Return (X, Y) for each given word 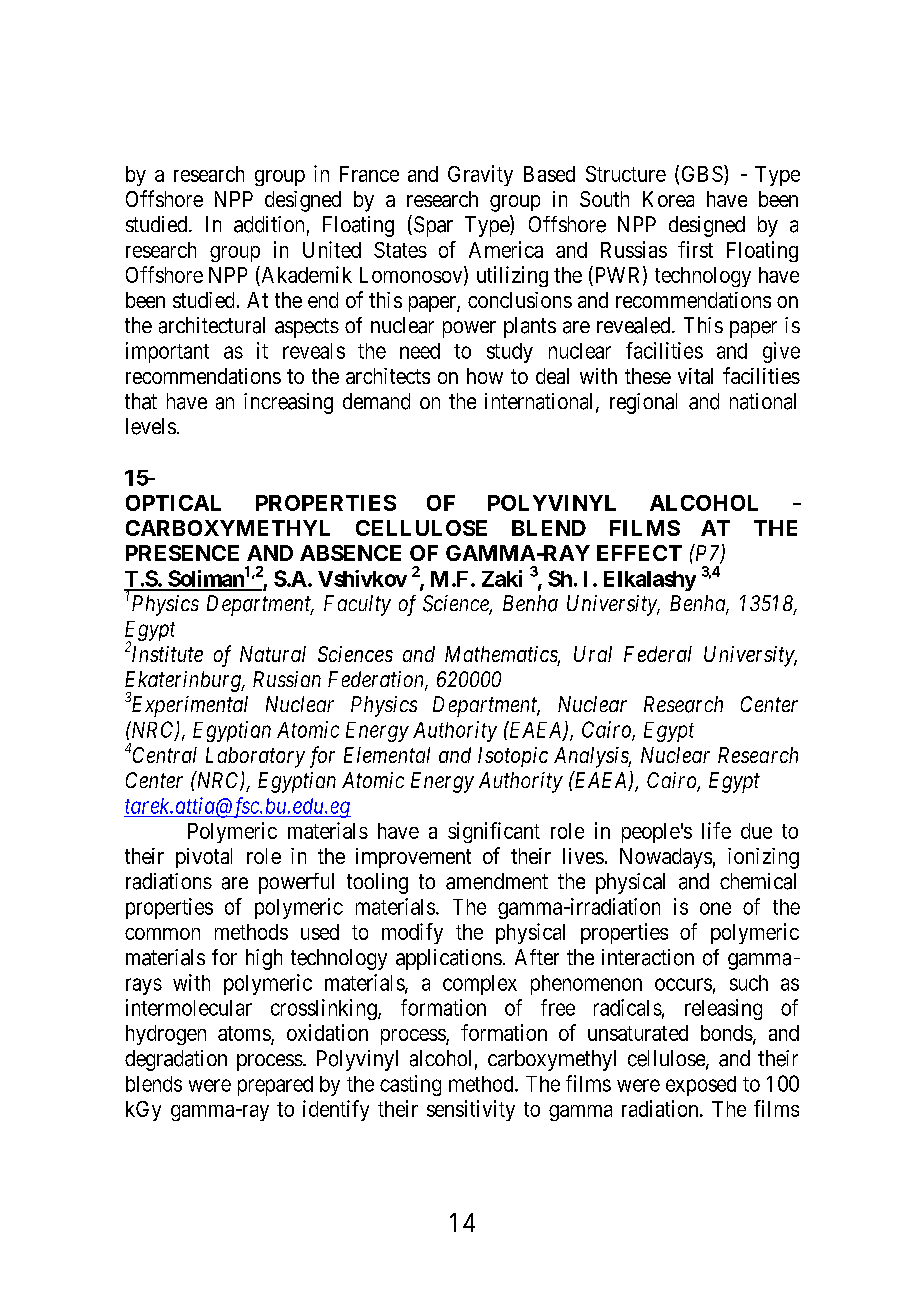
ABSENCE (350, 553)
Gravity (480, 175)
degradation (176, 1060)
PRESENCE (182, 553)
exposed (701, 1086)
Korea (668, 199)
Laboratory (255, 757)
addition (269, 224)
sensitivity (471, 1110)
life (716, 830)
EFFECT (639, 553)
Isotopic (513, 757)
